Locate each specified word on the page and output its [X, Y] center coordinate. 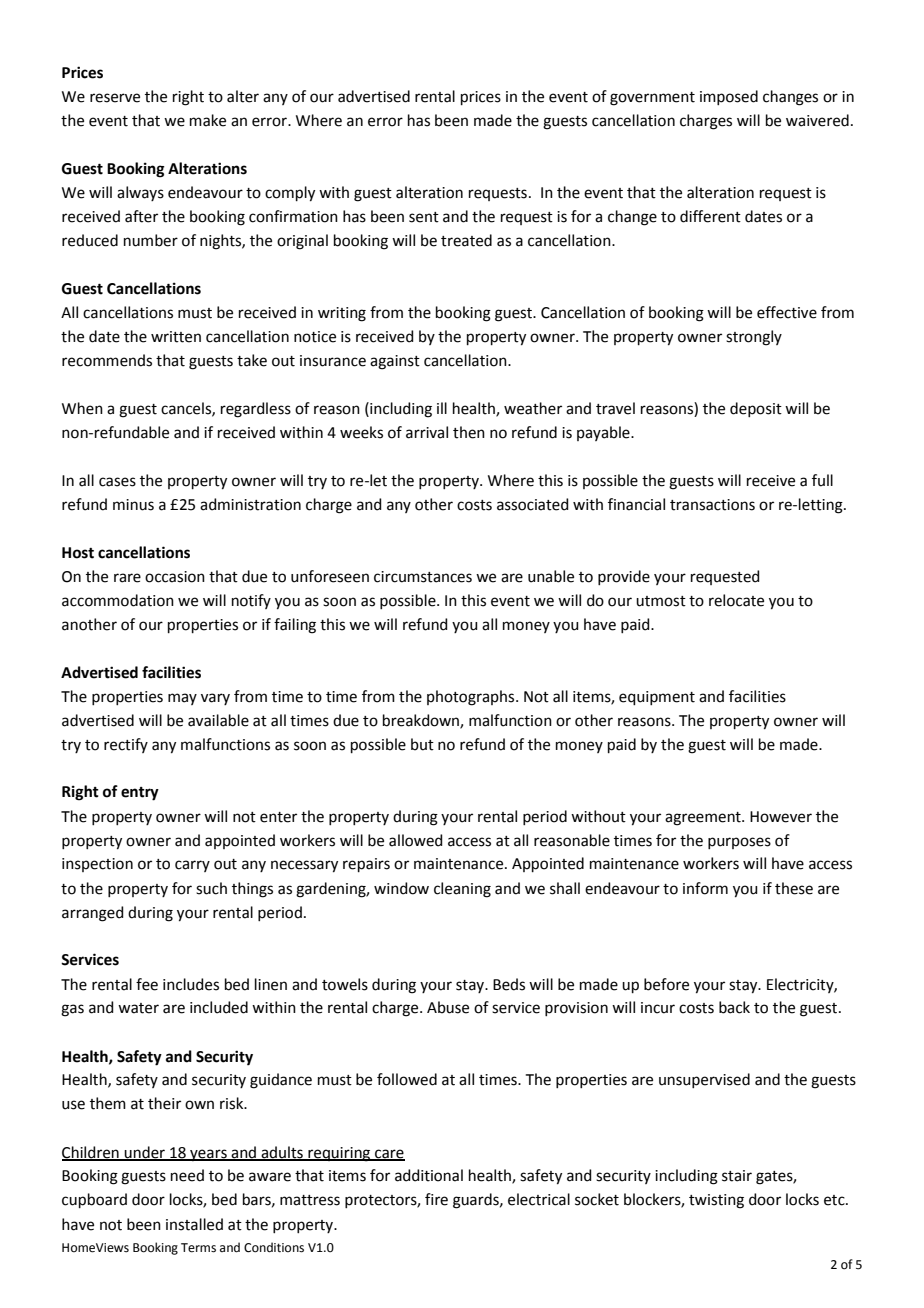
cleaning [462, 890]
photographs [472, 698]
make [208, 120]
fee [147, 984]
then [469, 432]
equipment [657, 698]
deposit [756, 409]
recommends [107, 360]
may [182, 699]
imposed [729, 97]
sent [424, 217]
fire [436, 1199]
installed [194, 1224]
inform [705, 888]
